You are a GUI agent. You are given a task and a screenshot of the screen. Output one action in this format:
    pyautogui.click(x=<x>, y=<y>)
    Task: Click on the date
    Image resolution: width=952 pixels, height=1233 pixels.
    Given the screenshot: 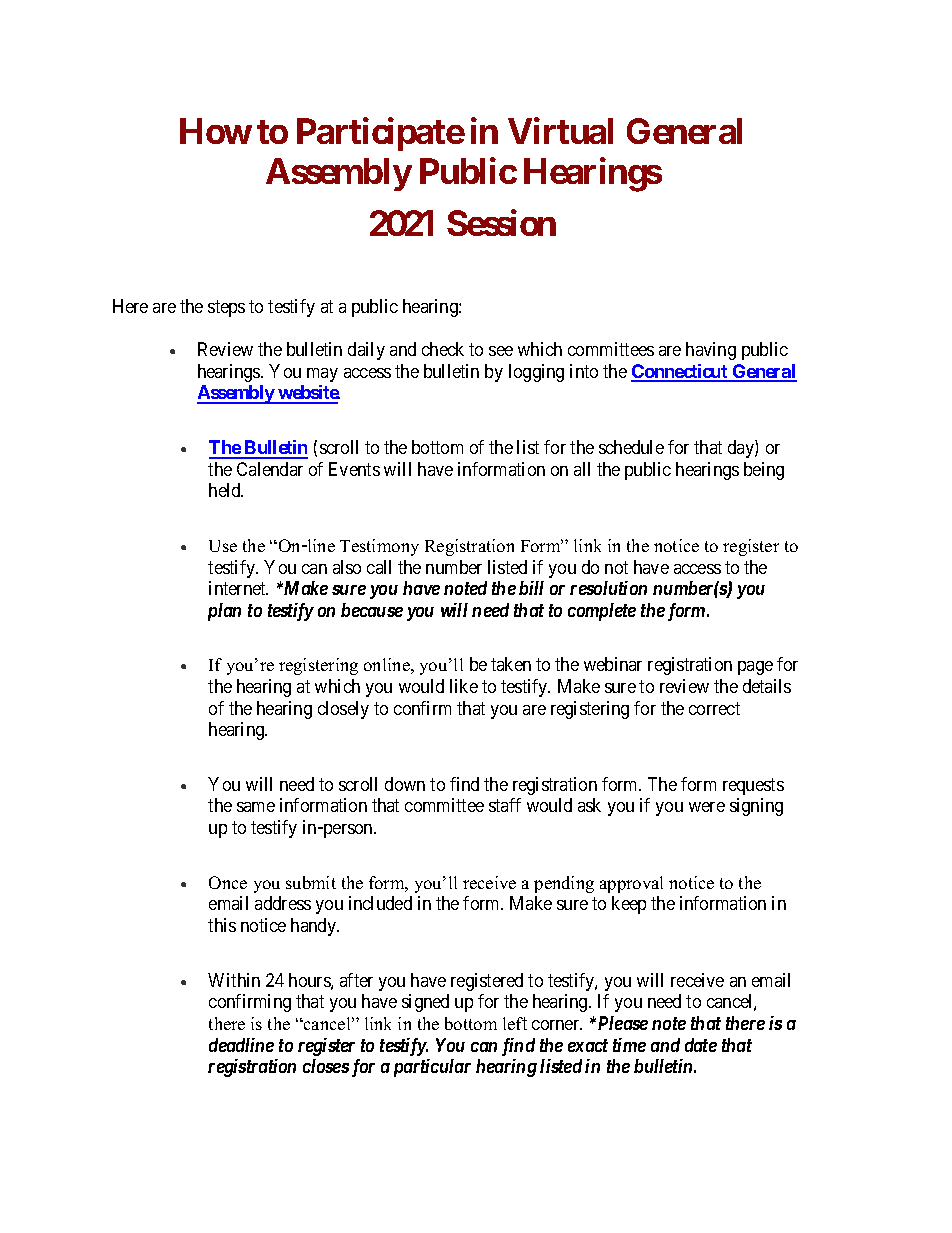 What is the action you would take?
    pyautogui.click(x=701, y=1045)
